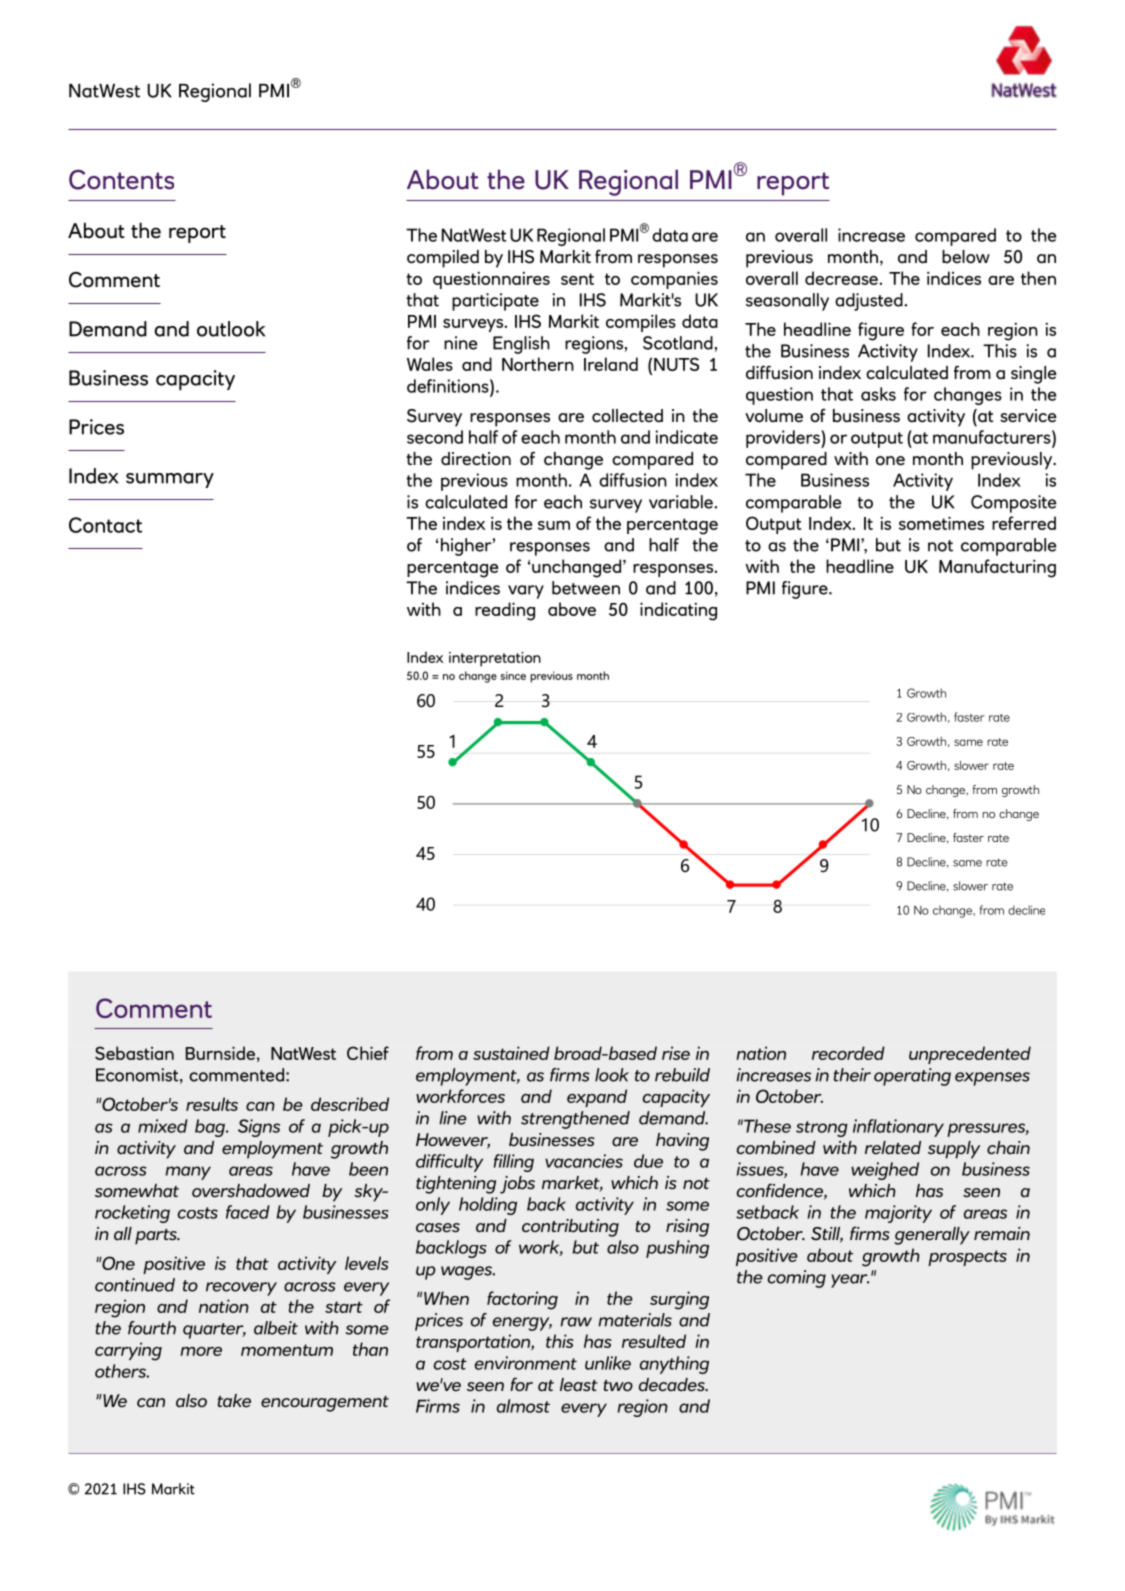  Describe the element at coordinates (966, 256) in the image. I see `below` at that location.
